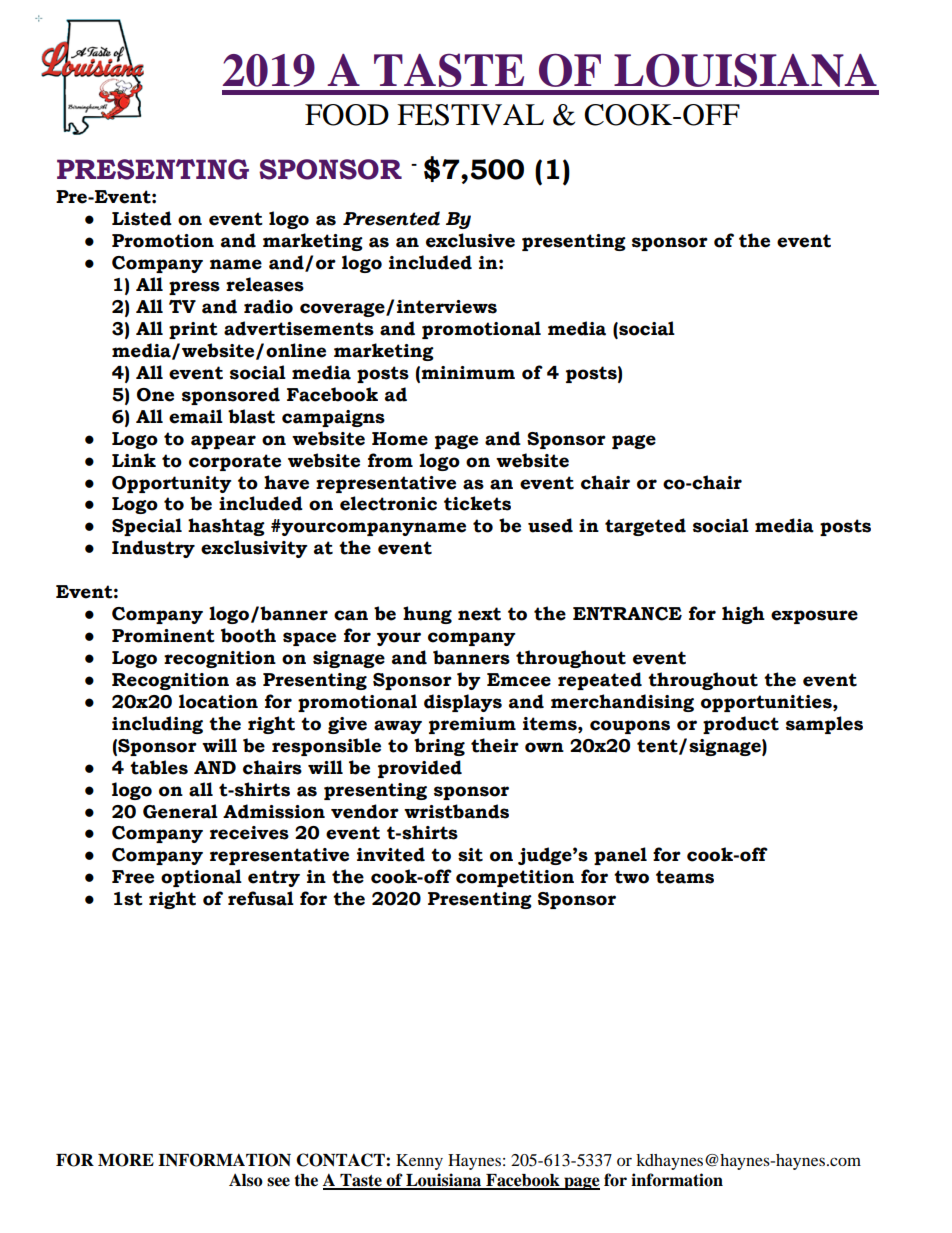 The width and height of the page is (952, 1233). Describe the element at coordinates (419, 1162) in the page. I see `Kenny` at that location.
